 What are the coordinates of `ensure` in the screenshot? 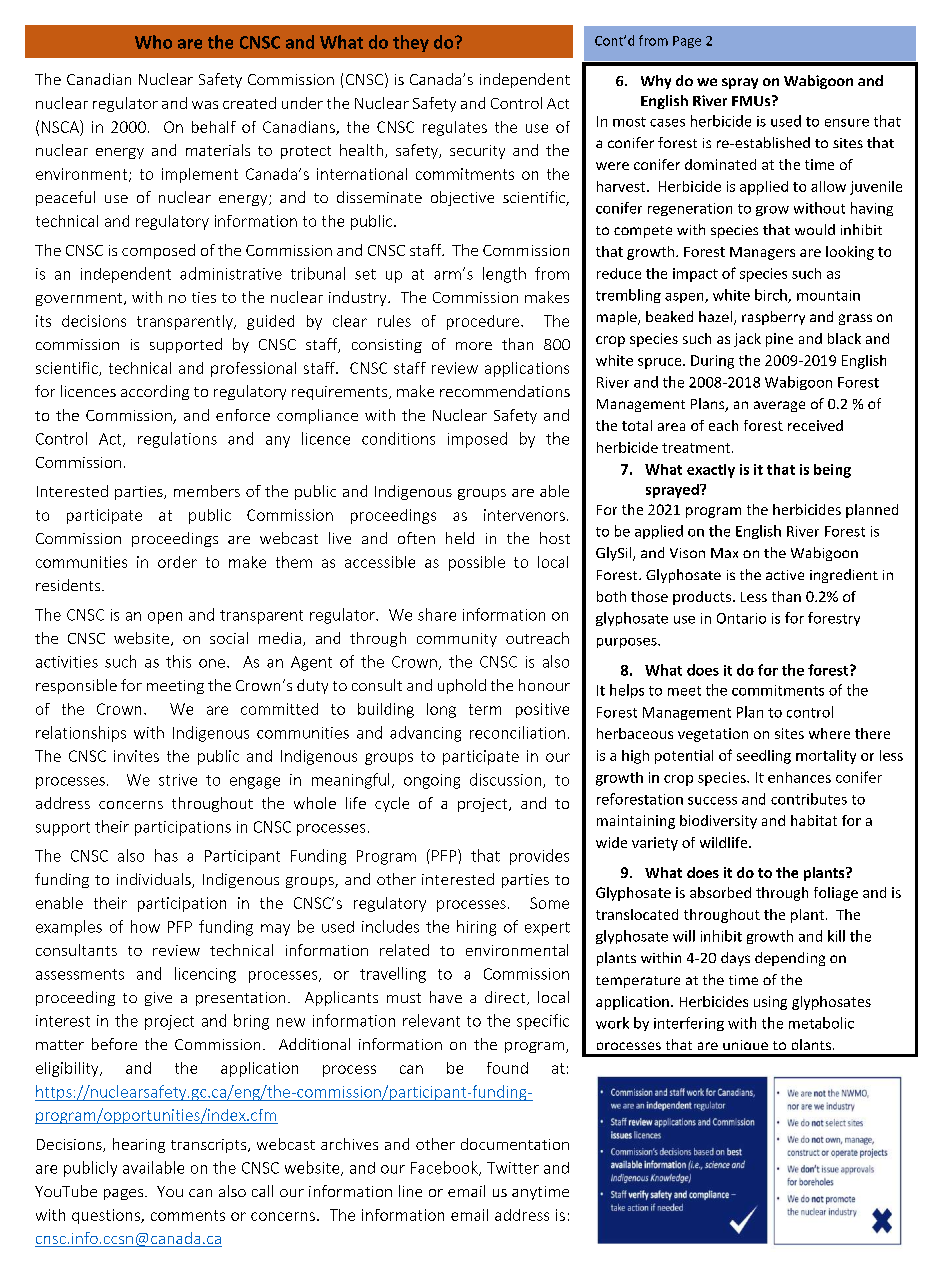 It's located at (847, 123).
